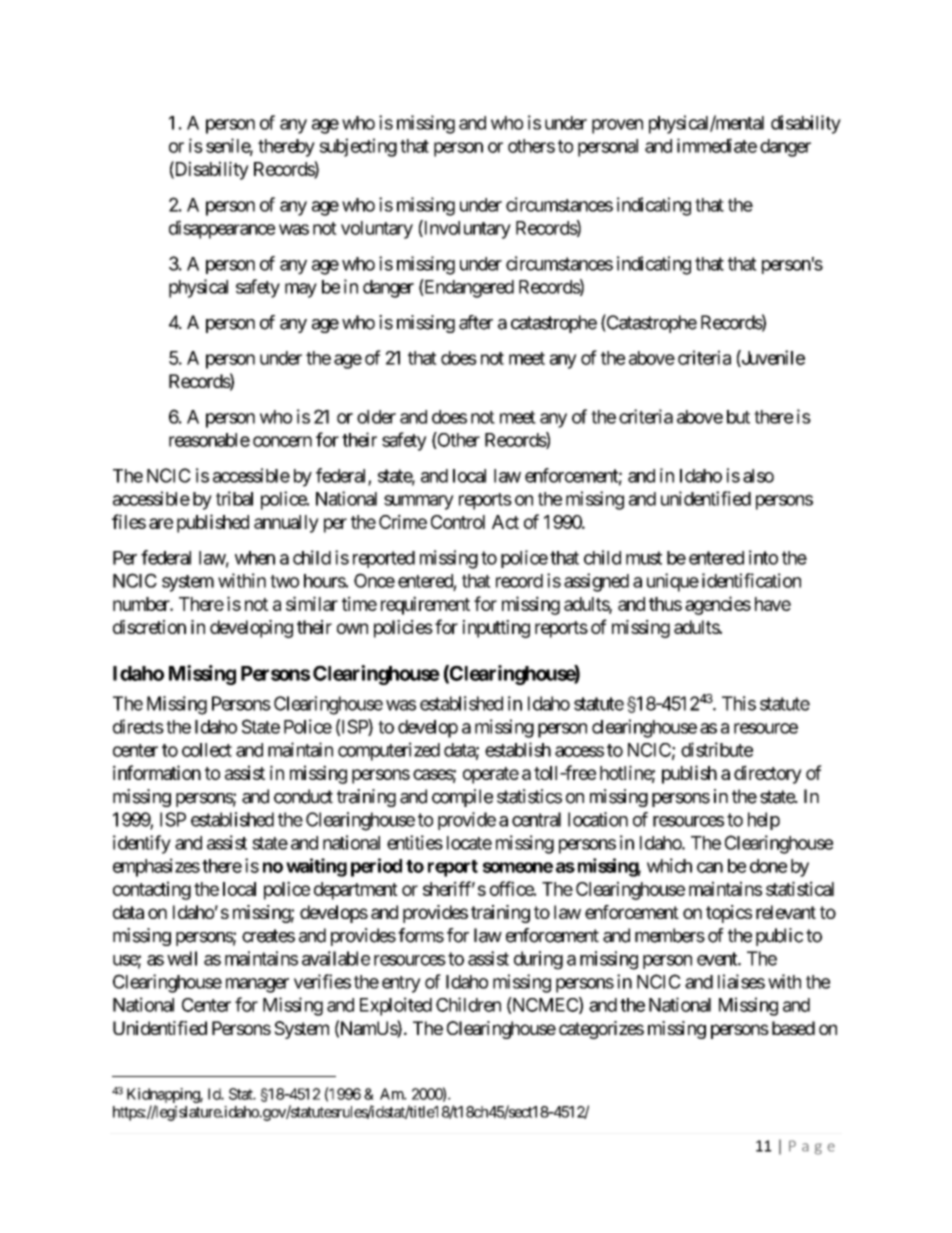  Describe the element at coordinates (758, 476) in the document. I see `also` at that location.
